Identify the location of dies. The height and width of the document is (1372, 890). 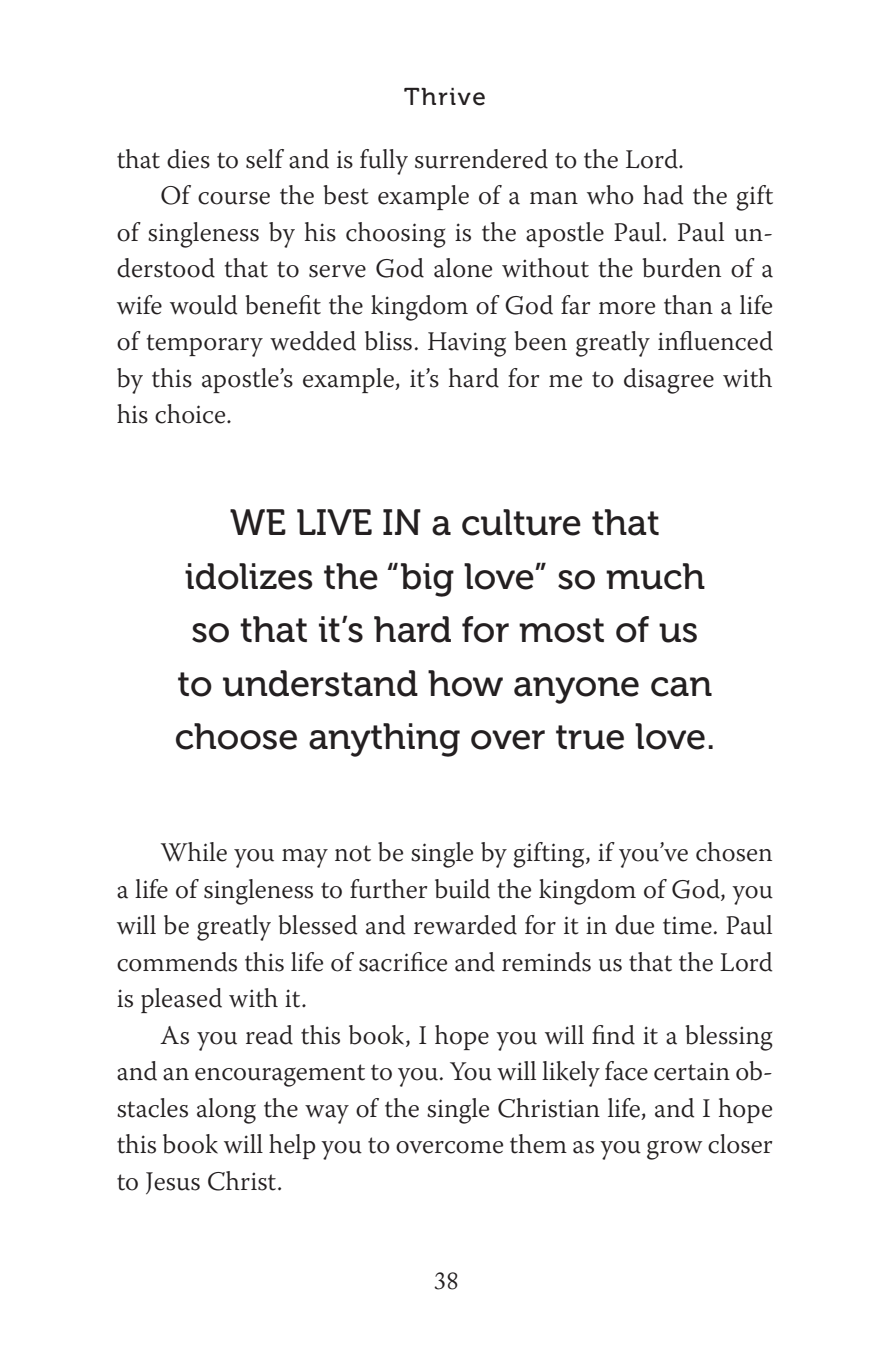
(188, 159).
